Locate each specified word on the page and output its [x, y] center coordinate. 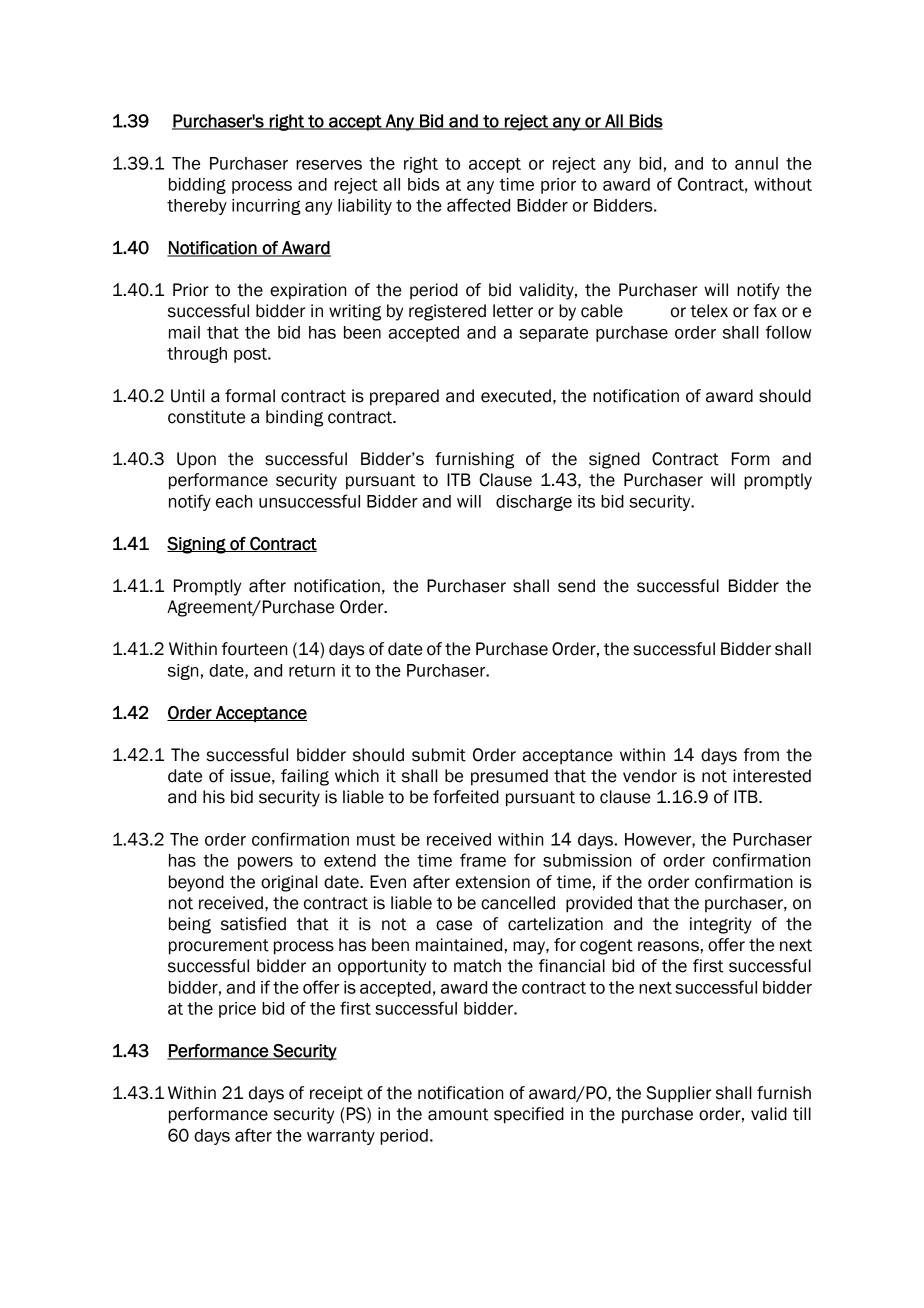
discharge [534, 503]
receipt [336, 1094]
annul [756, 163]
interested [772, 776]
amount [458, 1114]
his [214, 797]
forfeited [466, 797]
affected [478, 205]
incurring [266, 207]
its [586, 501]
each [234, 501]
